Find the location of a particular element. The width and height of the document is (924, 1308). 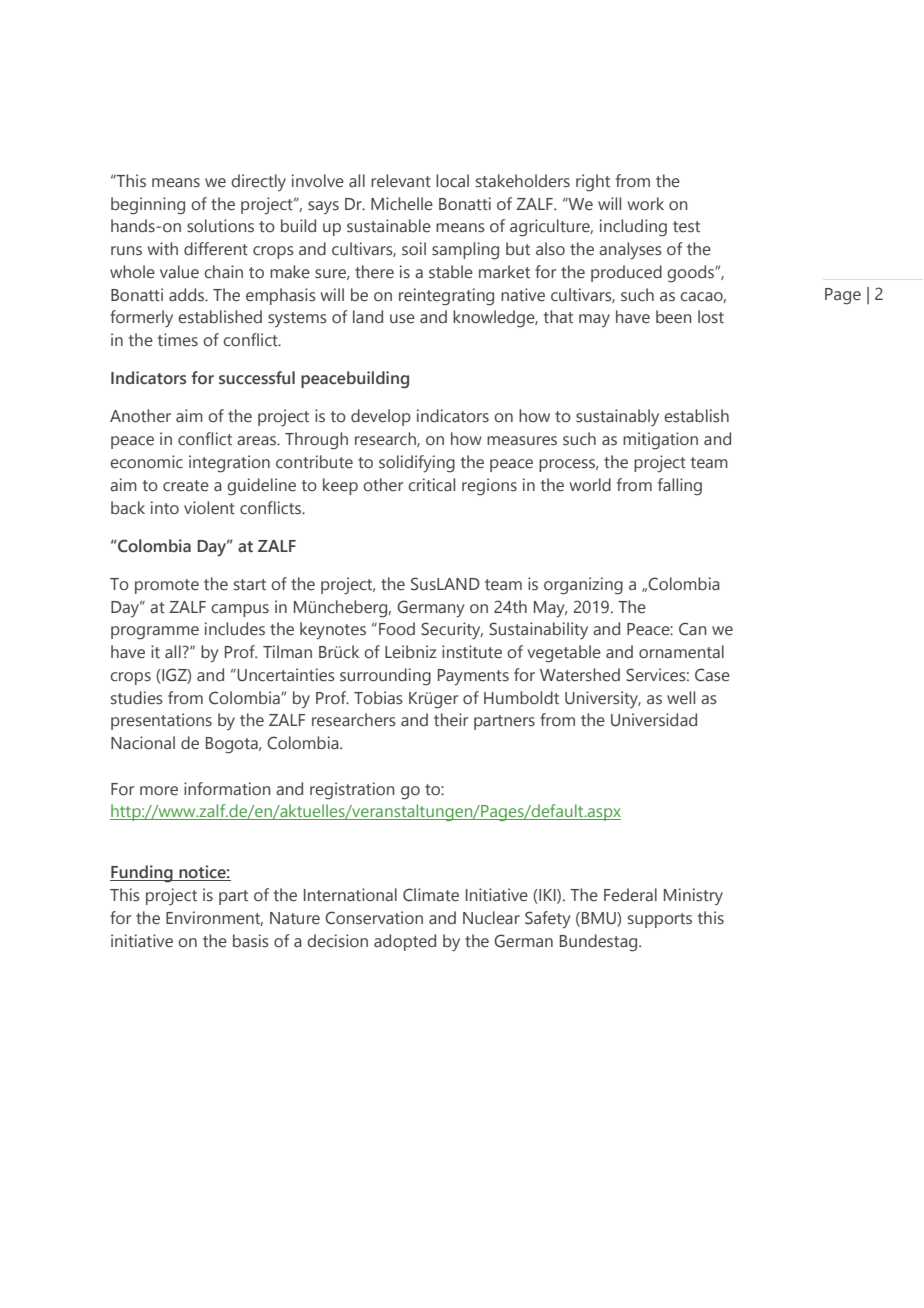

basis is located at coordinates (251, 941).
